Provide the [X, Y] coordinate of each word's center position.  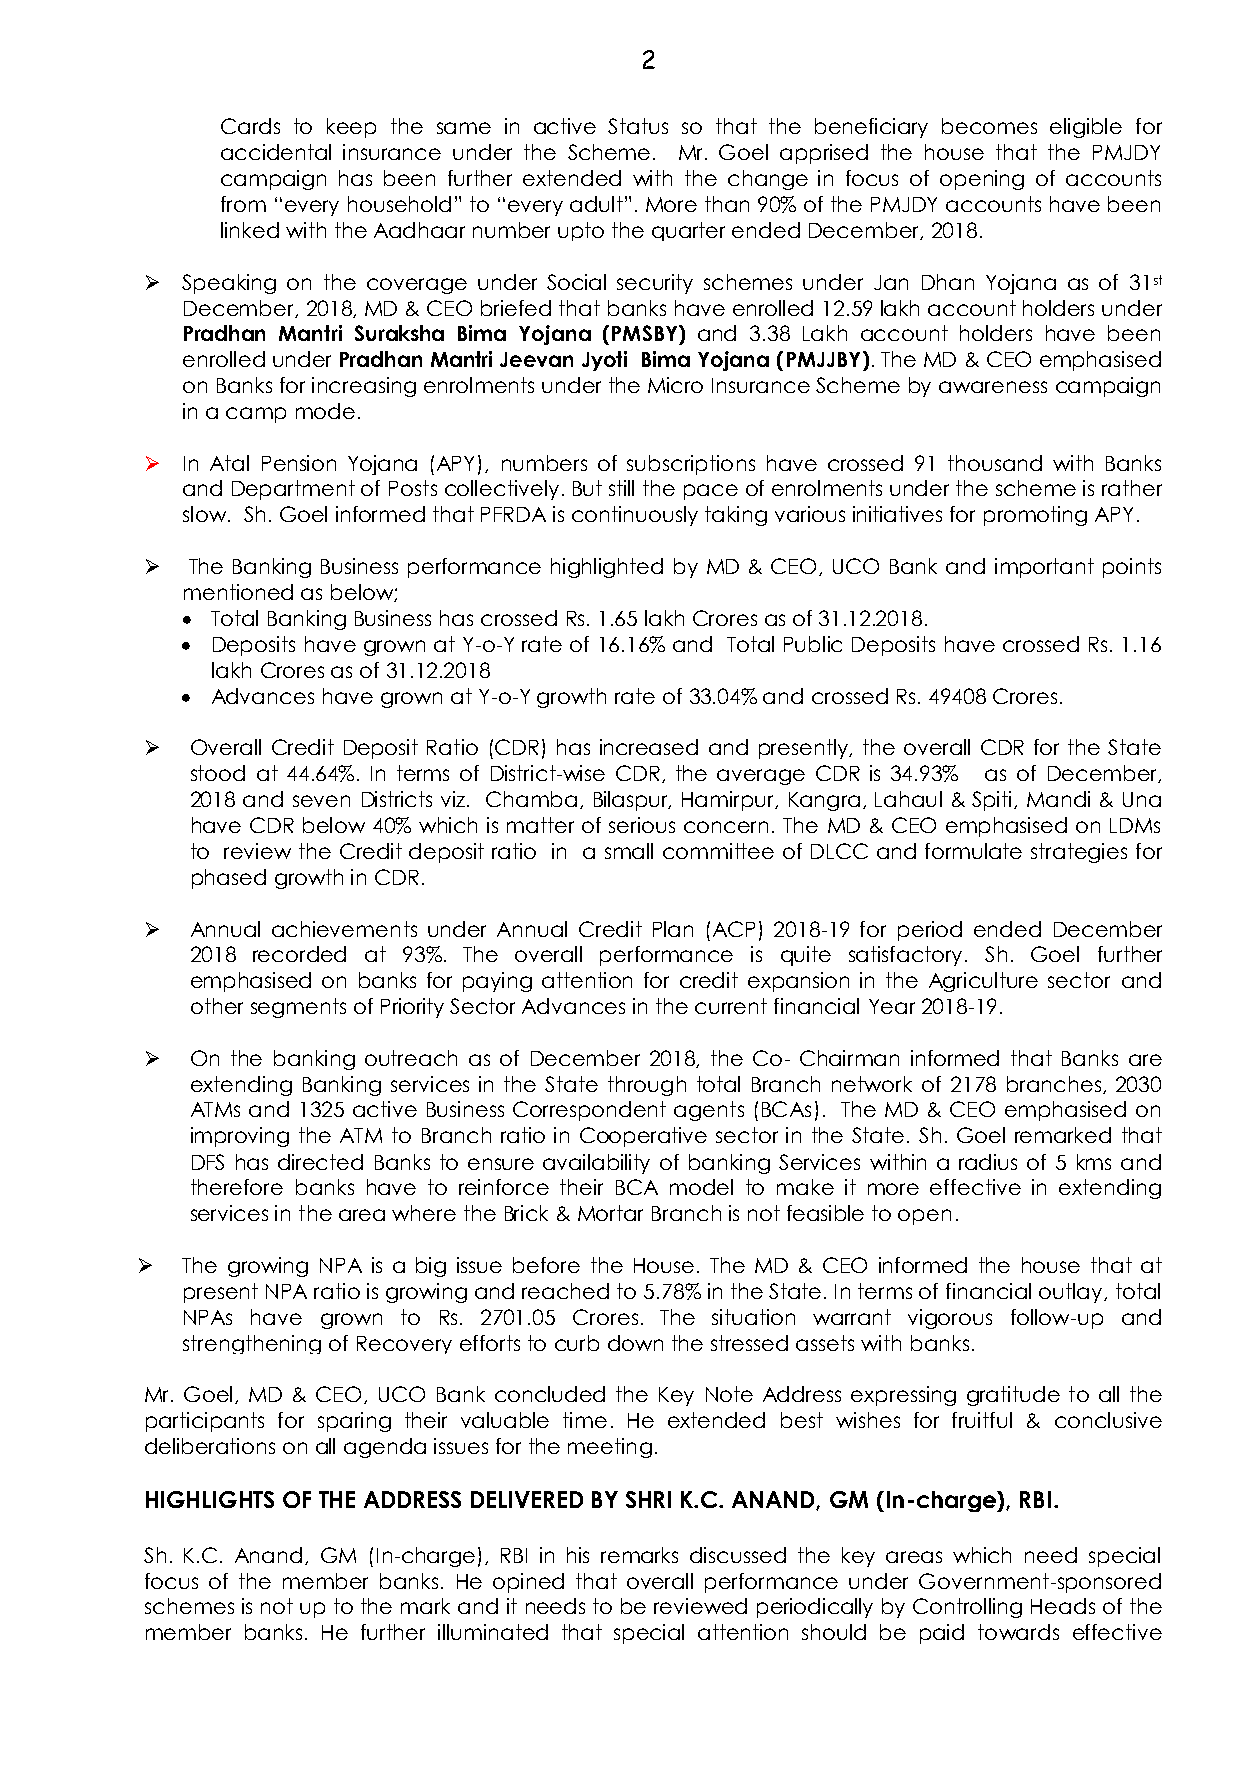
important [1044, 568]
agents [709, 1111]
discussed [738, 1555]
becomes [989, 126]
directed [320, 1162]
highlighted [607, 568]
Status [638, 126]
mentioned [238, 592]
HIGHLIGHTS [210, 1499]
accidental [276, 152]
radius [988, 1162]
